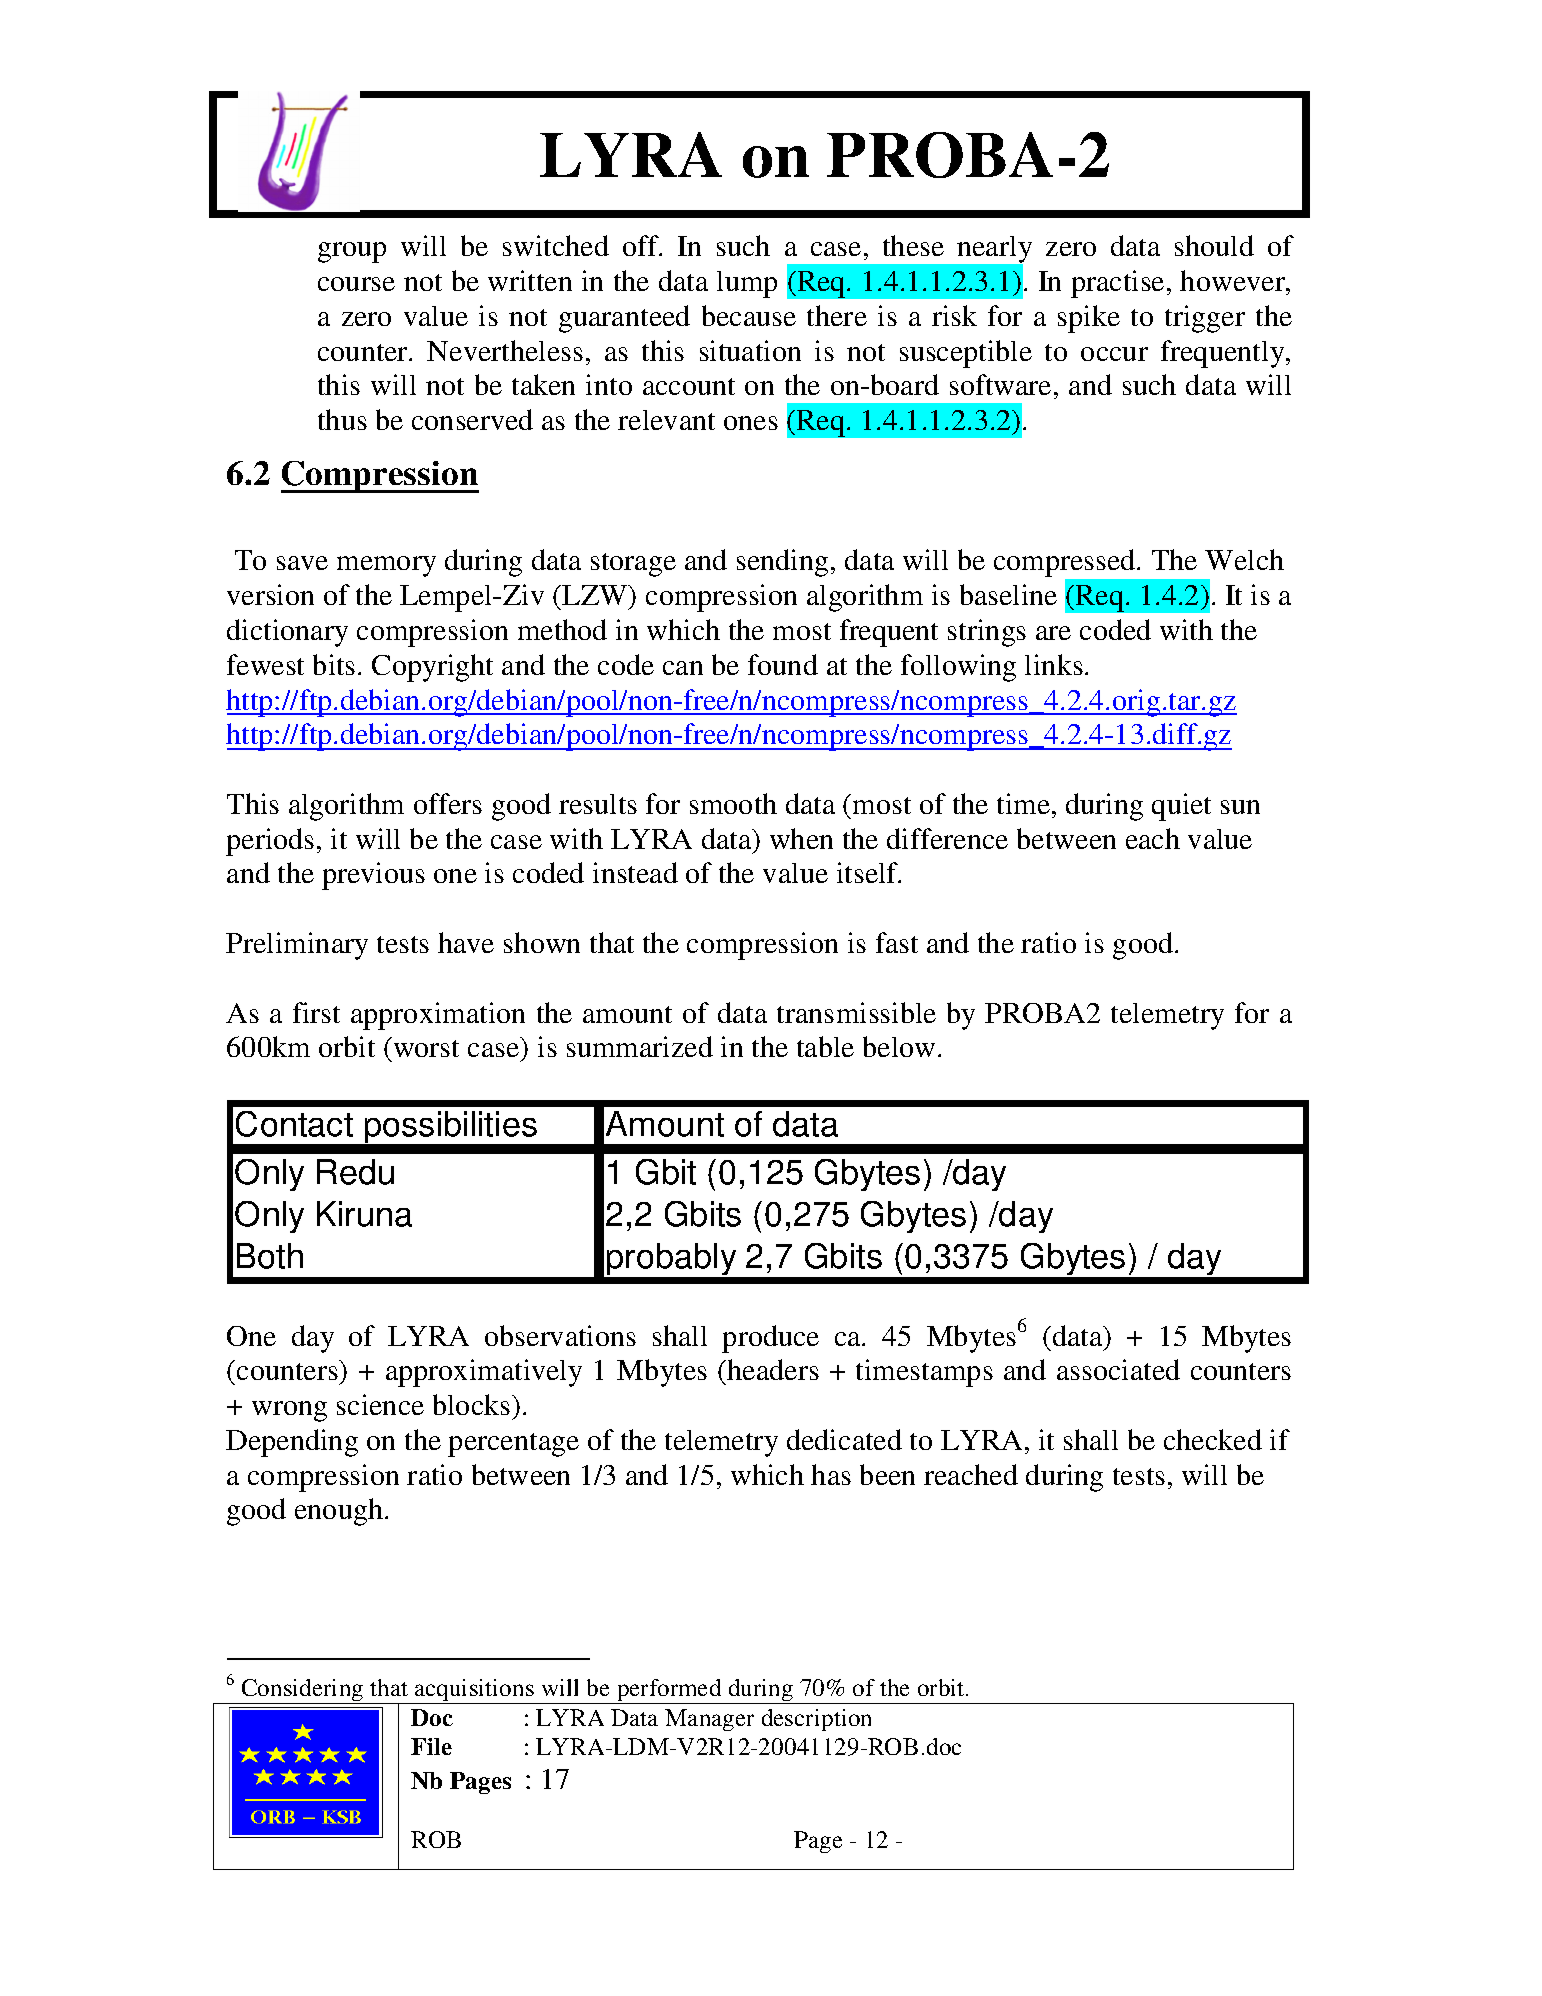 The width and height of the document is (1542, 1996). I want to click on File, so click(431, 1746).
